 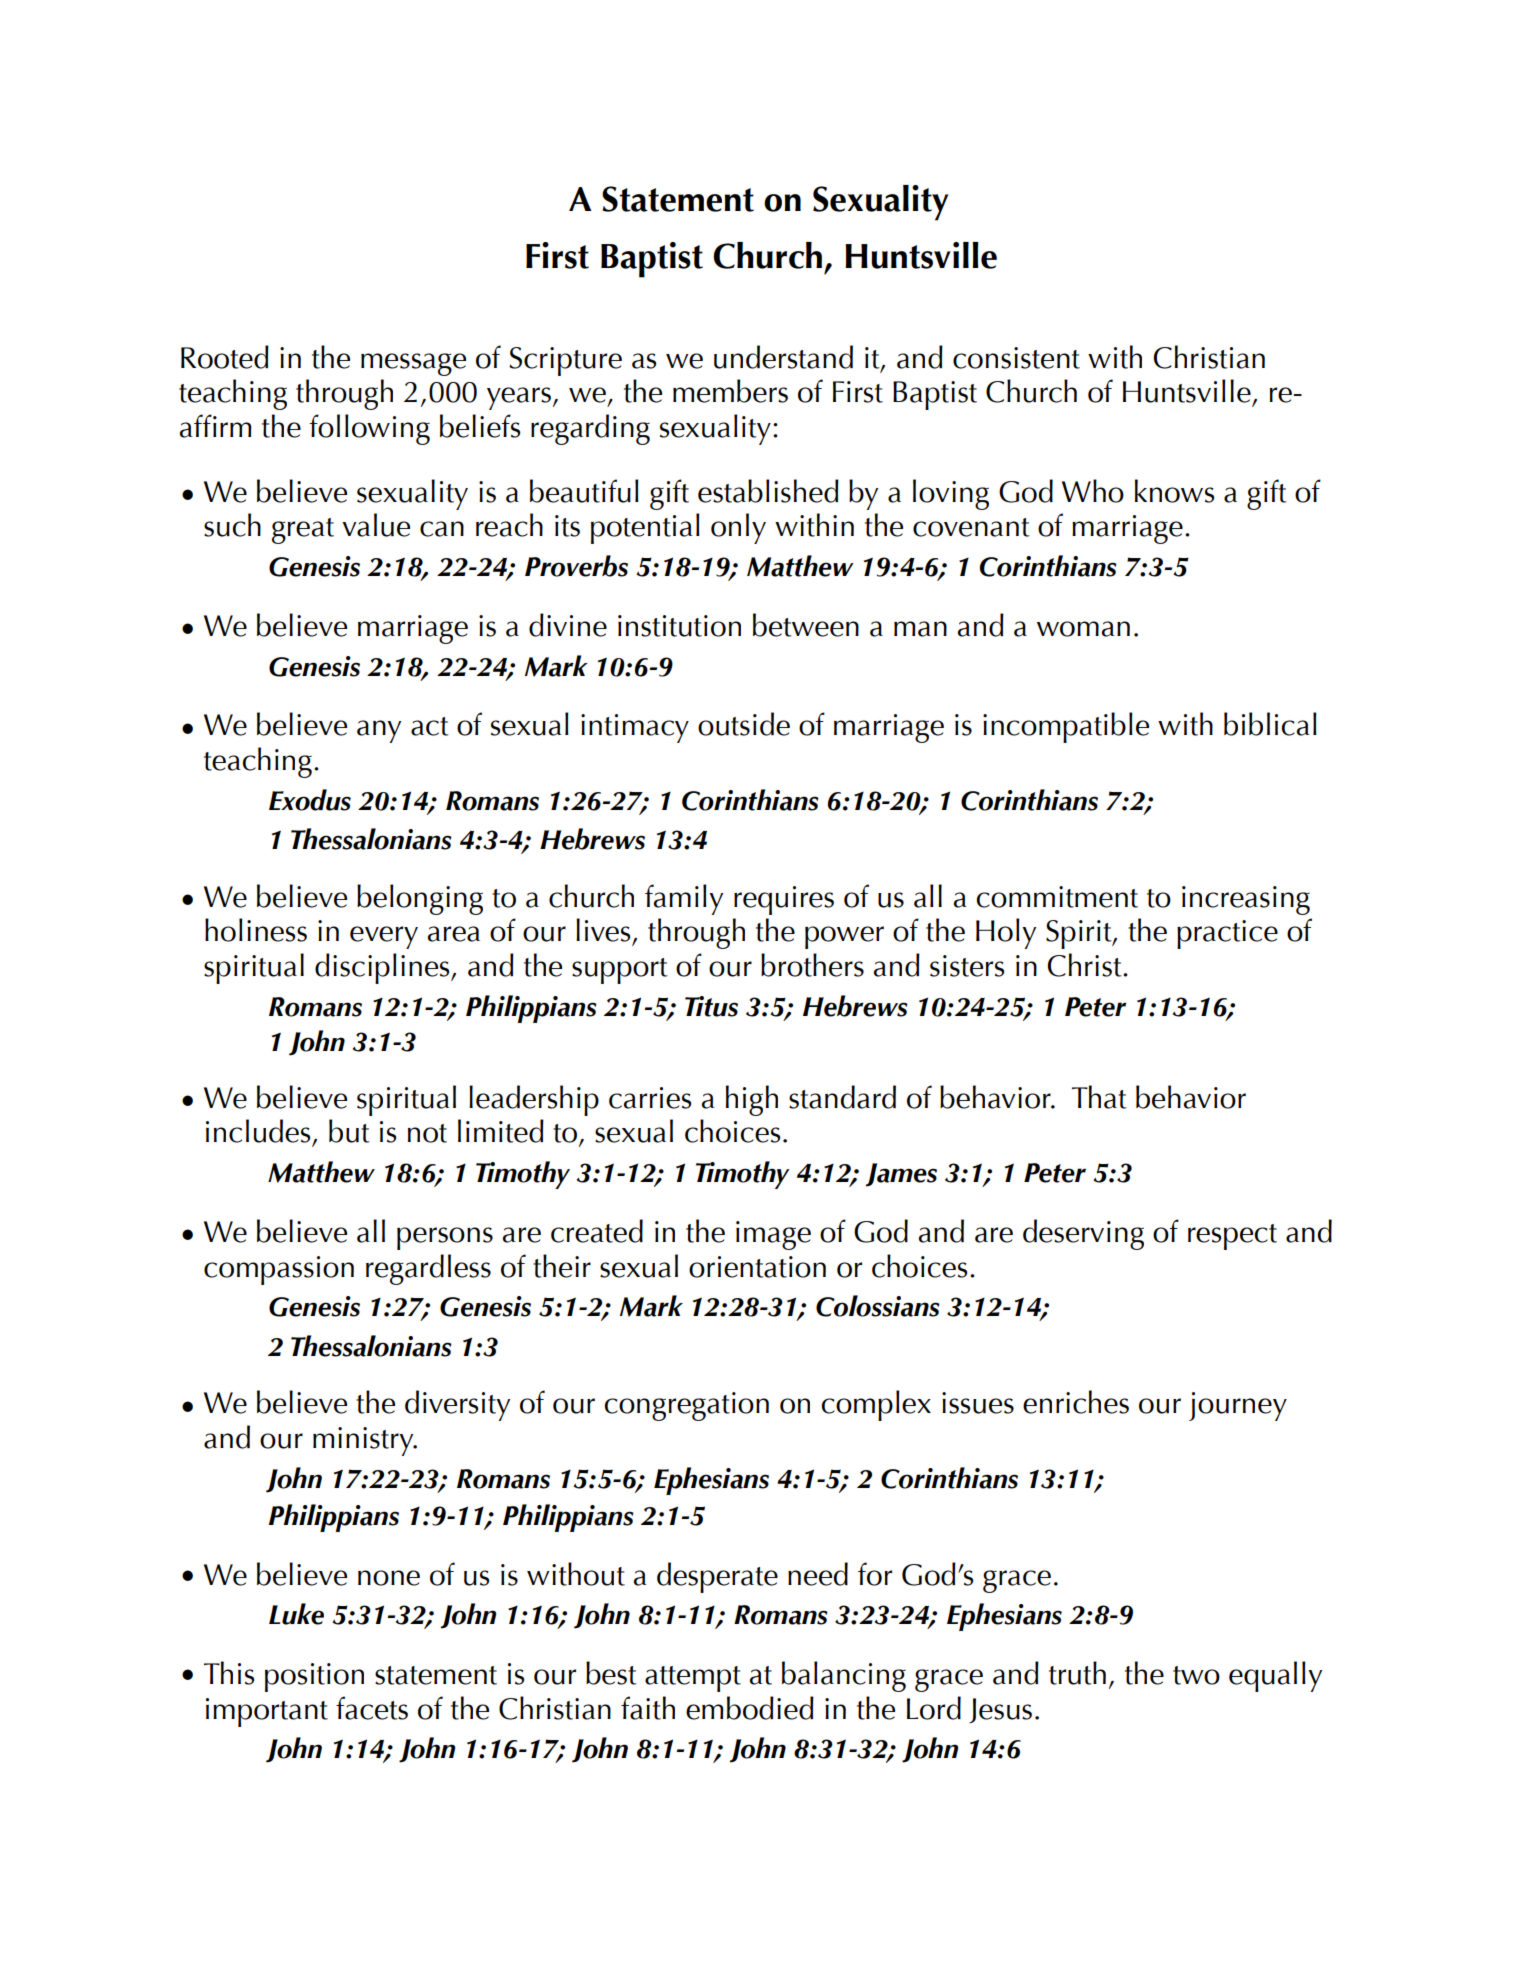 What do you see at coordinates (730, 391) in the page?
I see `members` at bounding box center [730, 391].
